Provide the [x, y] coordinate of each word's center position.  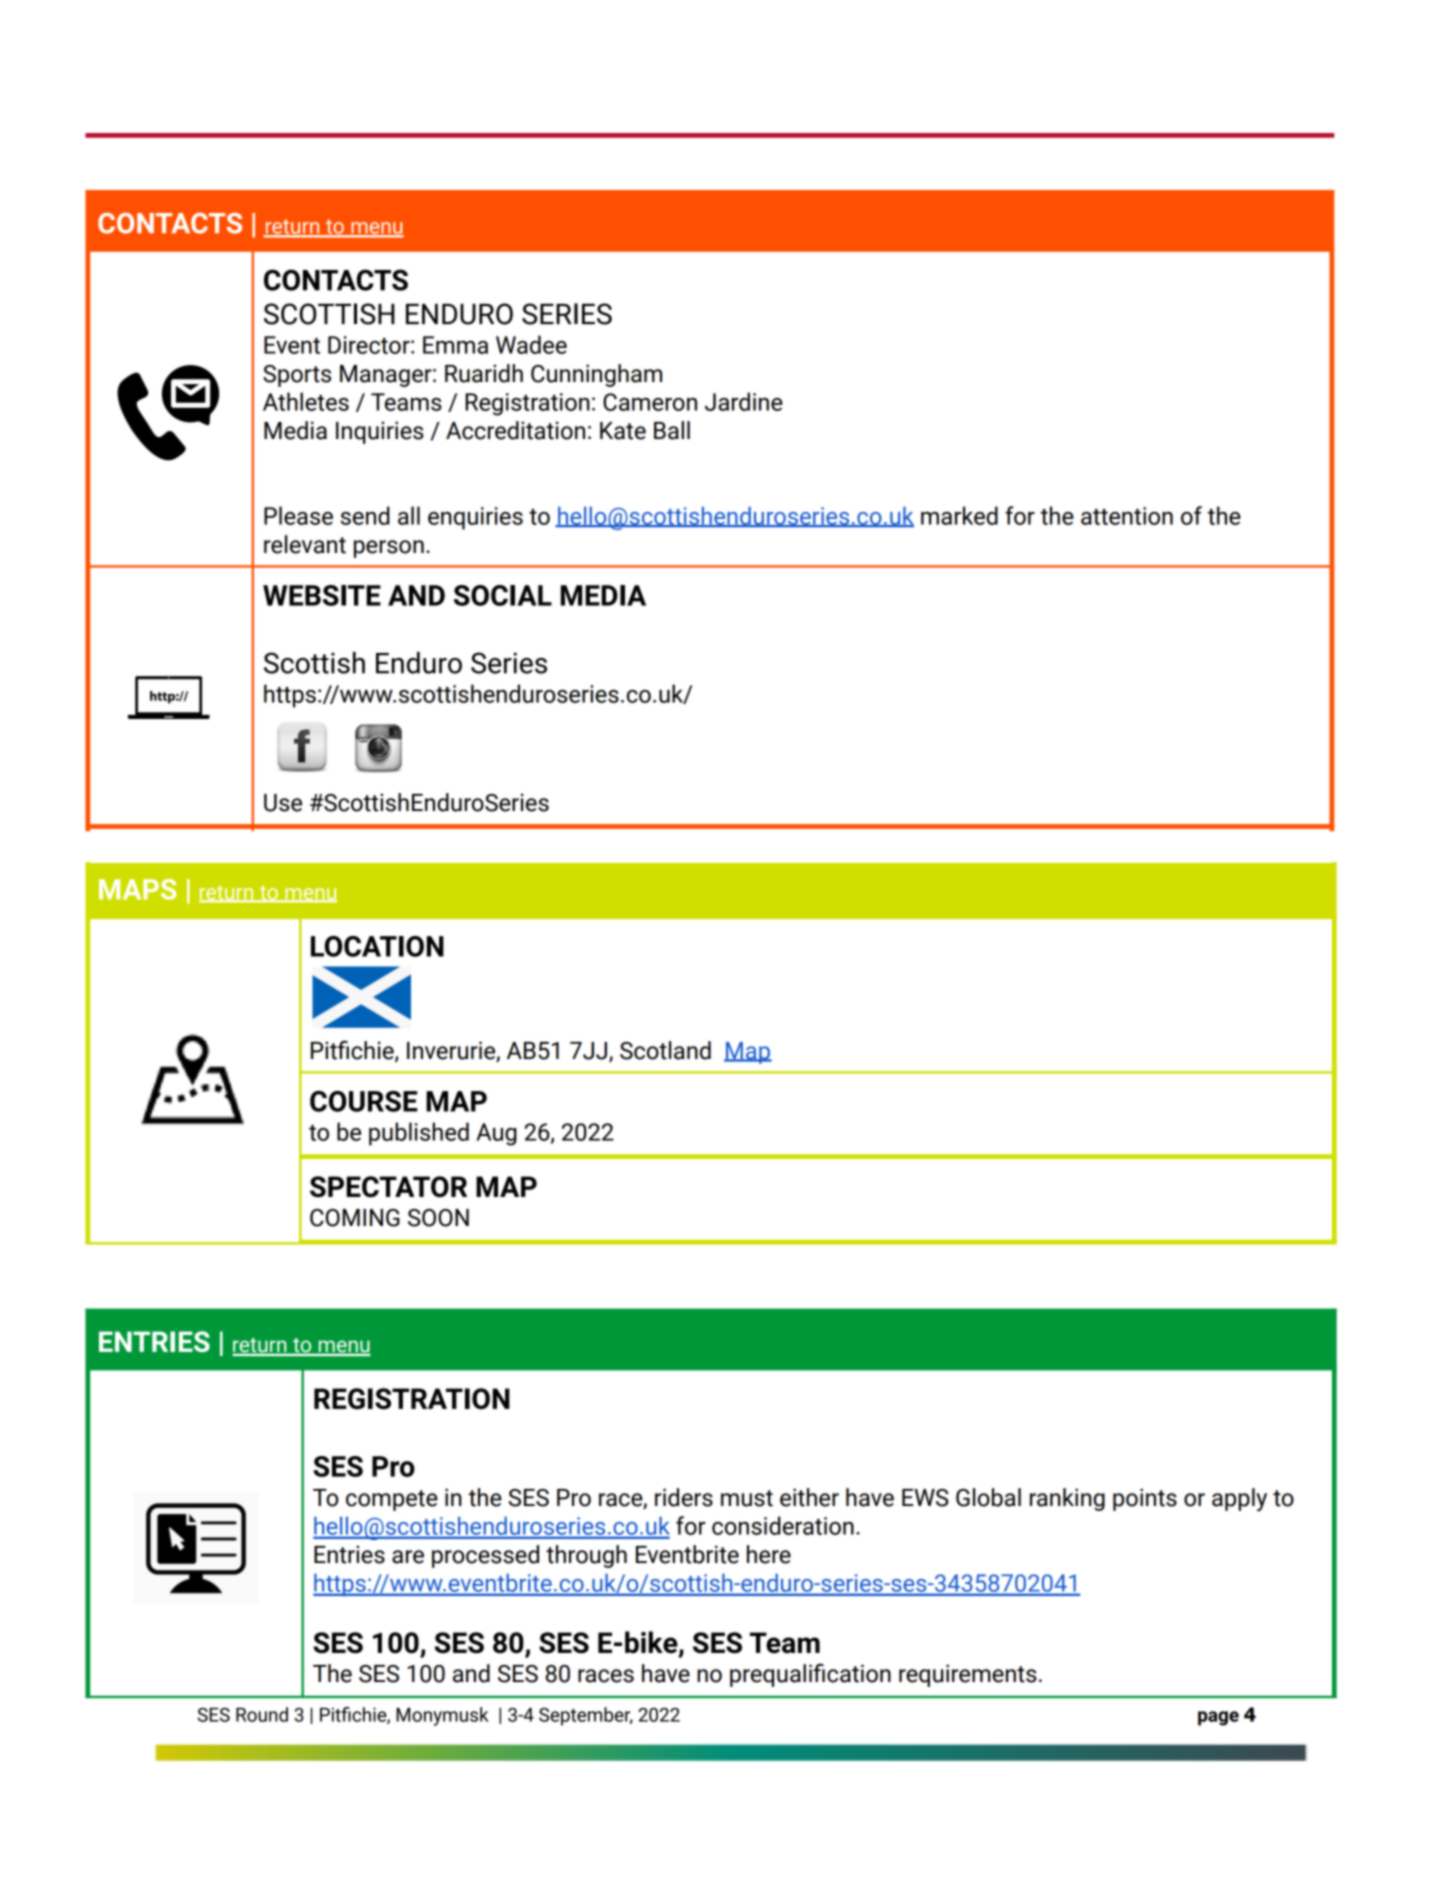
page [1218, 1718]
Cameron [650, 402]
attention [1127, 516]
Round [262, 1714]
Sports [297, 376]
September [586, 1716]
